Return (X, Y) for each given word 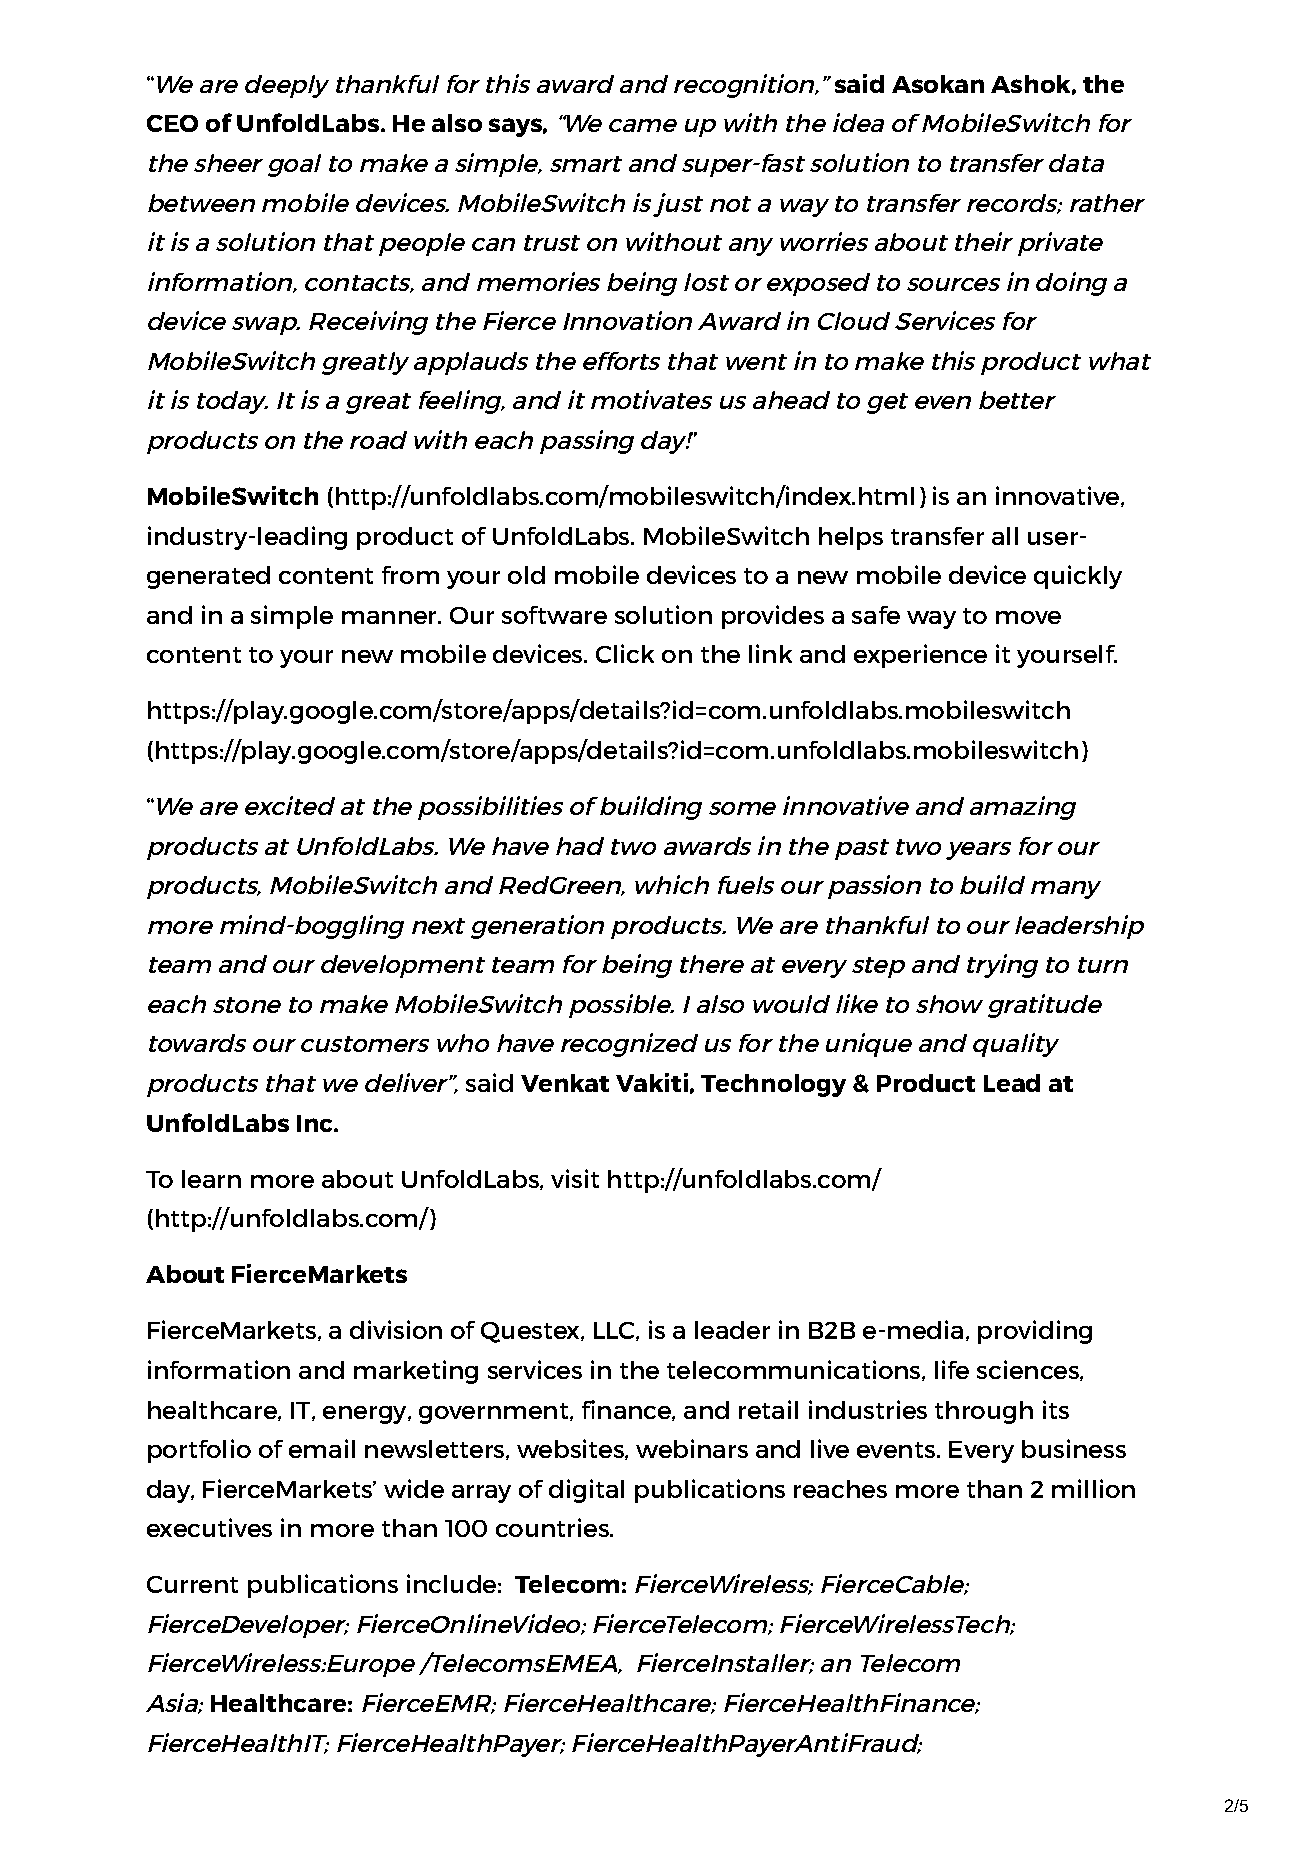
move (1028, 617)
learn (211, 1179)
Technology (773, 1085)
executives (209, 1527)
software (554, 615)
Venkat (565, 1083)
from (410, 575)
